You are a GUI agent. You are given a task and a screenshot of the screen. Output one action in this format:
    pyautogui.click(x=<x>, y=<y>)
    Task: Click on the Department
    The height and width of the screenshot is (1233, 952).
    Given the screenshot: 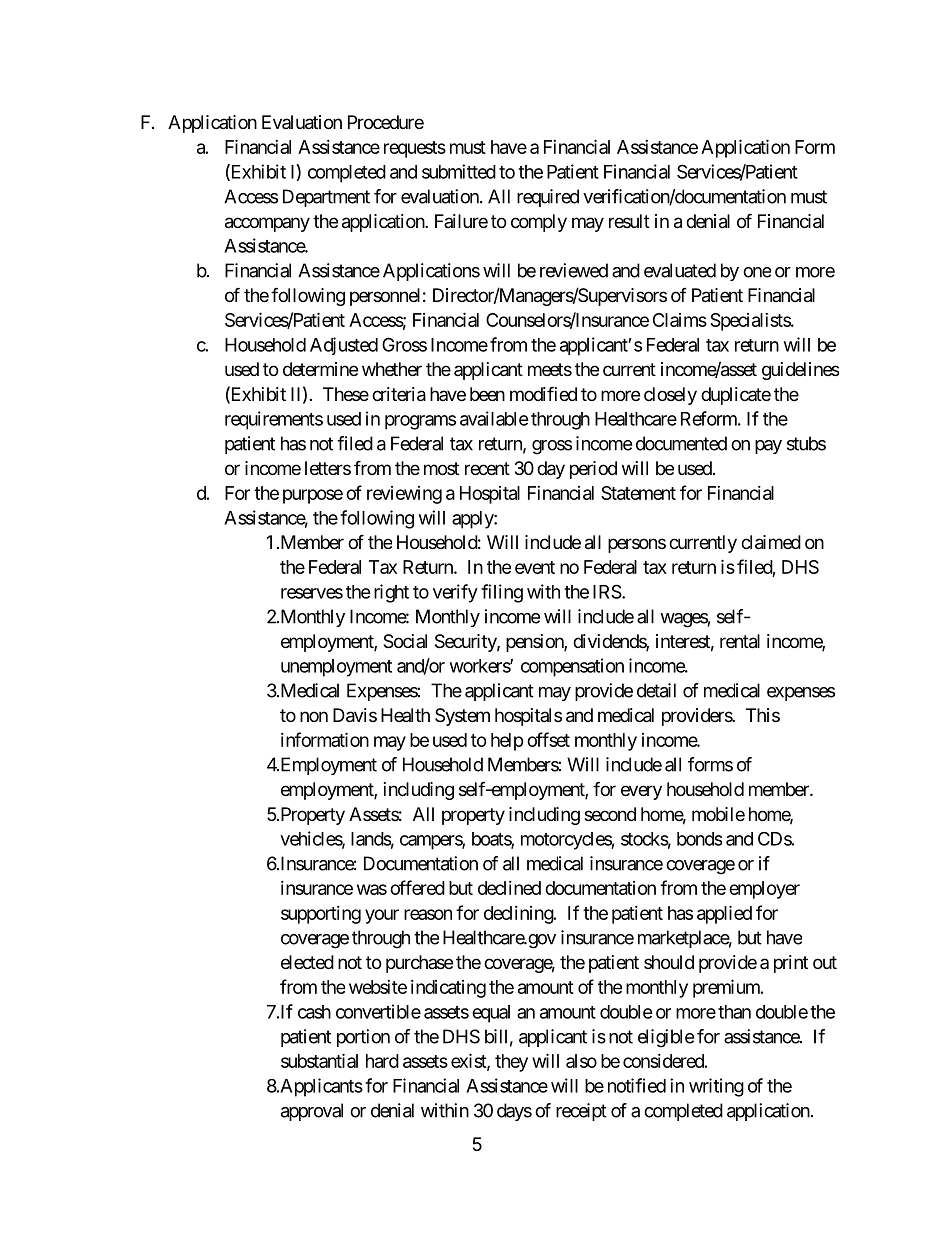 What is the action you would take?
    pyautogui.click(x=326, y=198)
